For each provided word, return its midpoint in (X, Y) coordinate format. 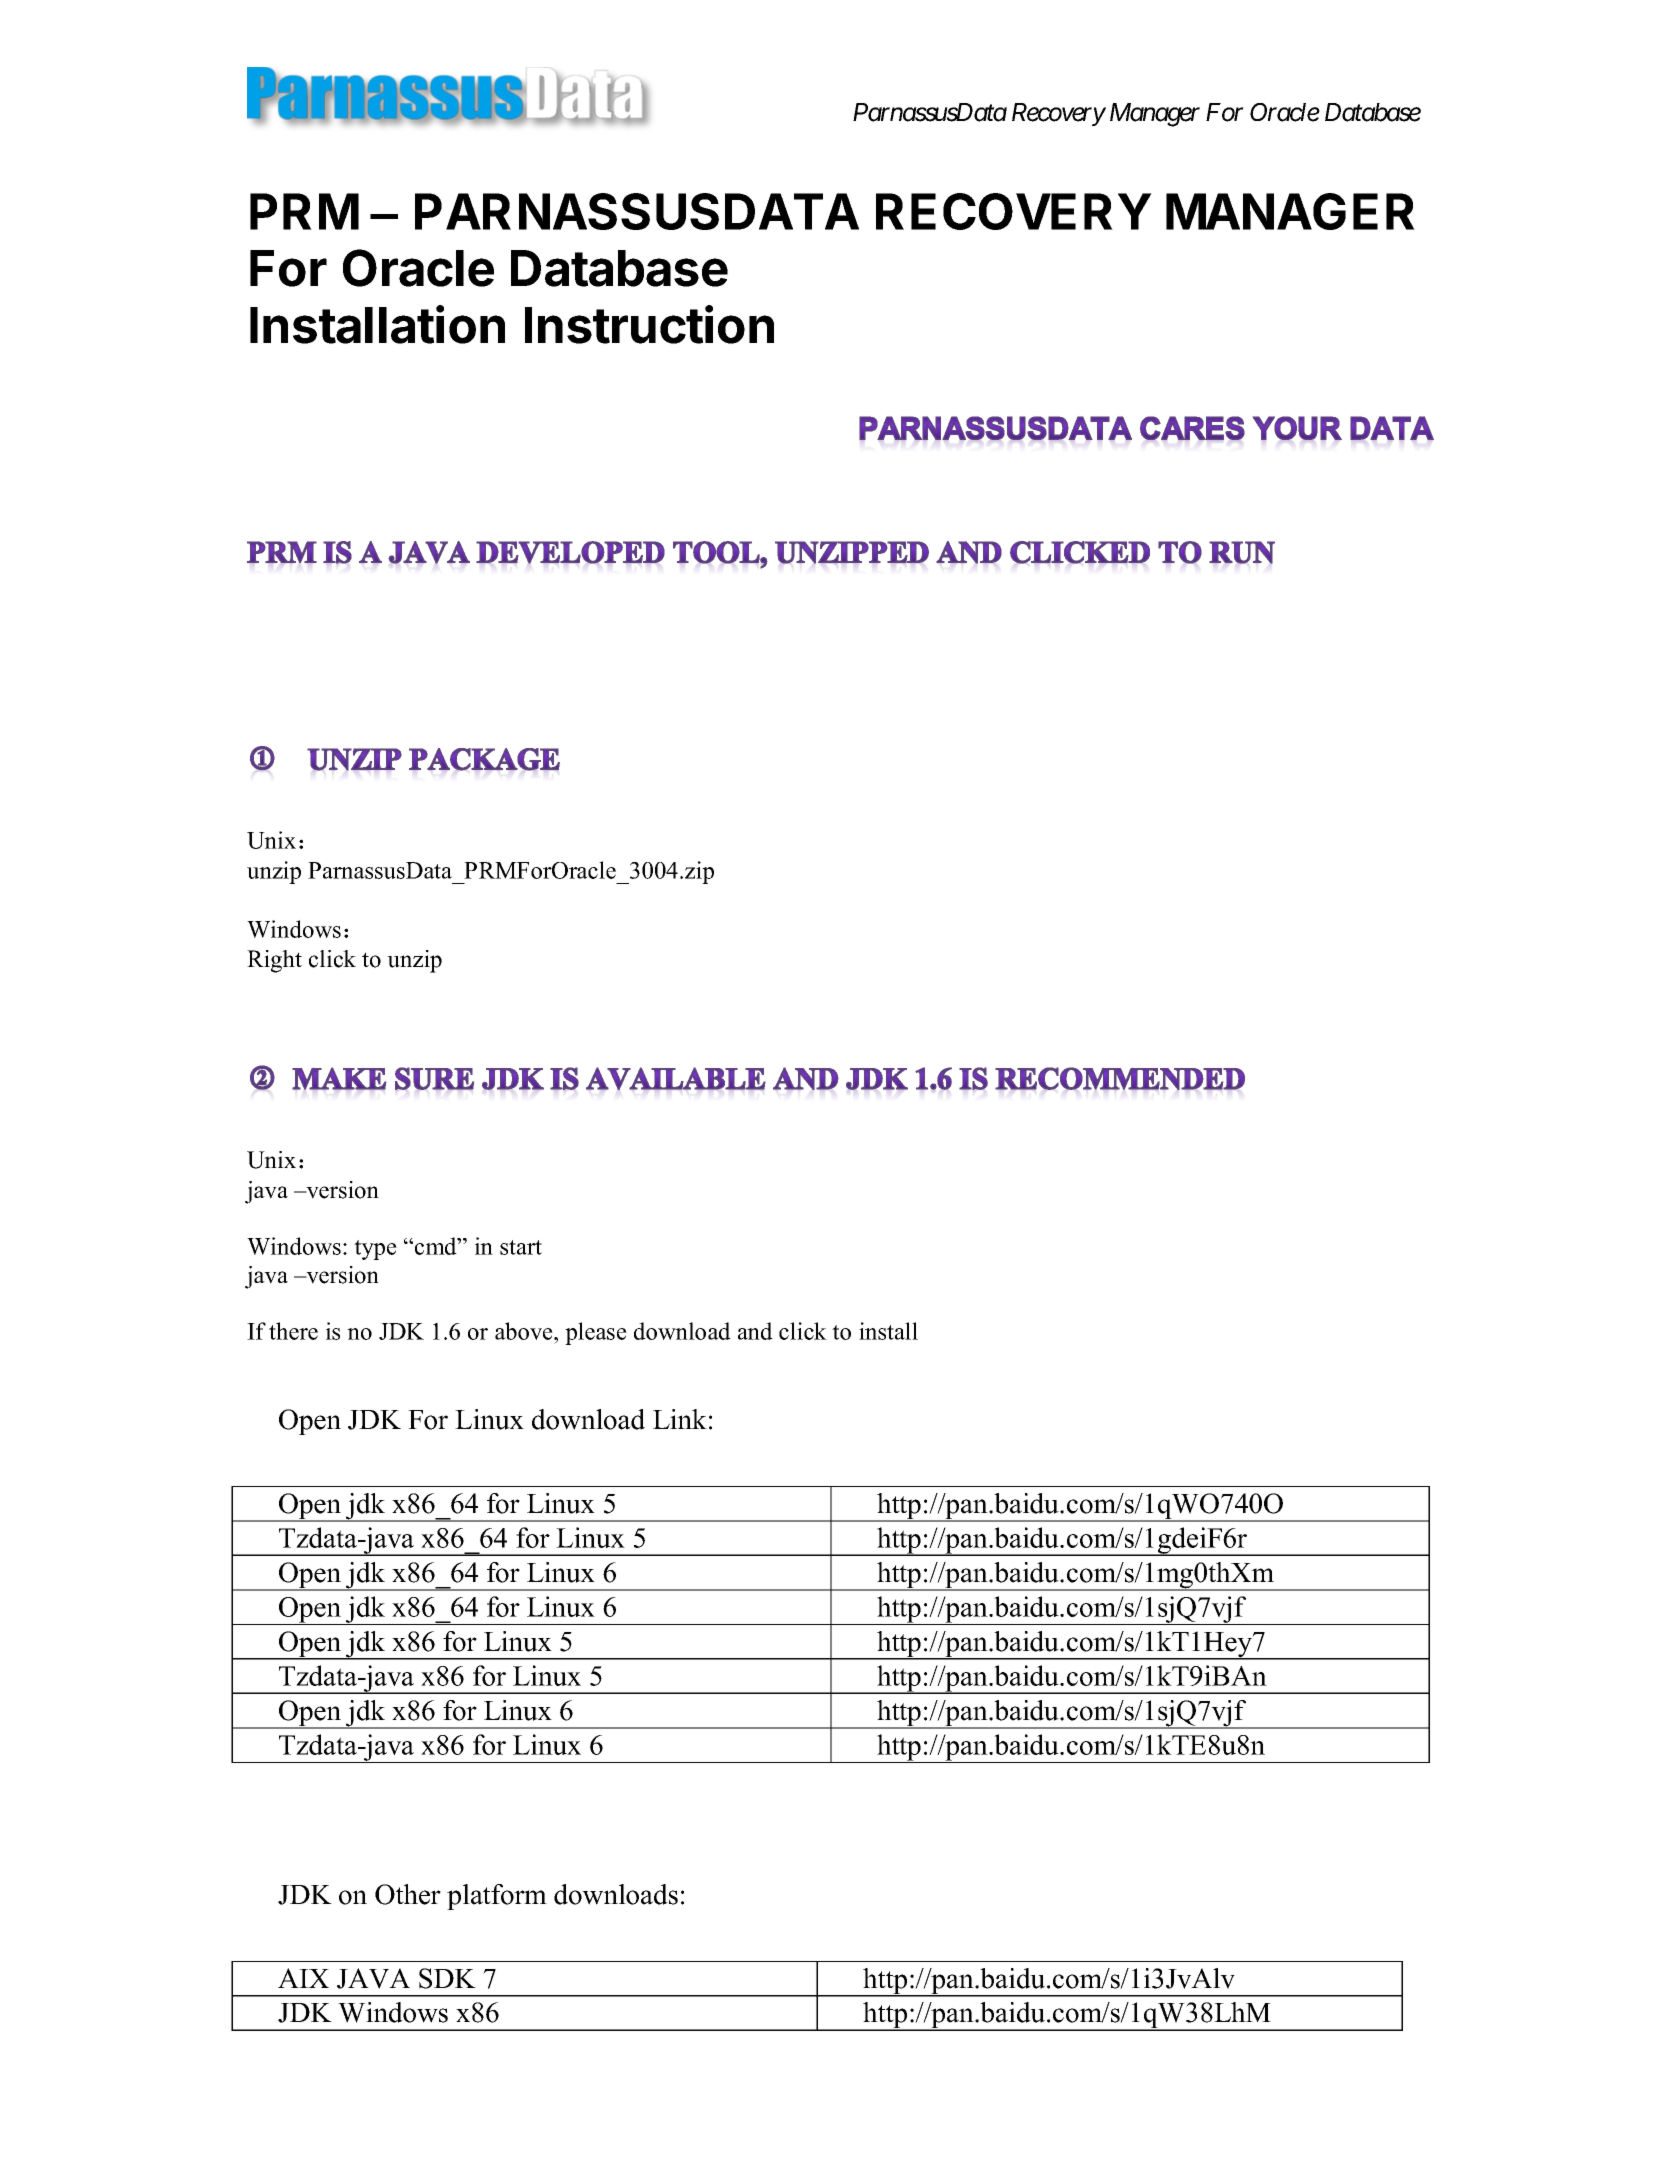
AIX (303, 1978)
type (375, 1250)
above (525, 1331)
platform (497, 1897)
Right (274, 961)
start (521, 1247)
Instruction (649, 324)
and (755, 1331)
